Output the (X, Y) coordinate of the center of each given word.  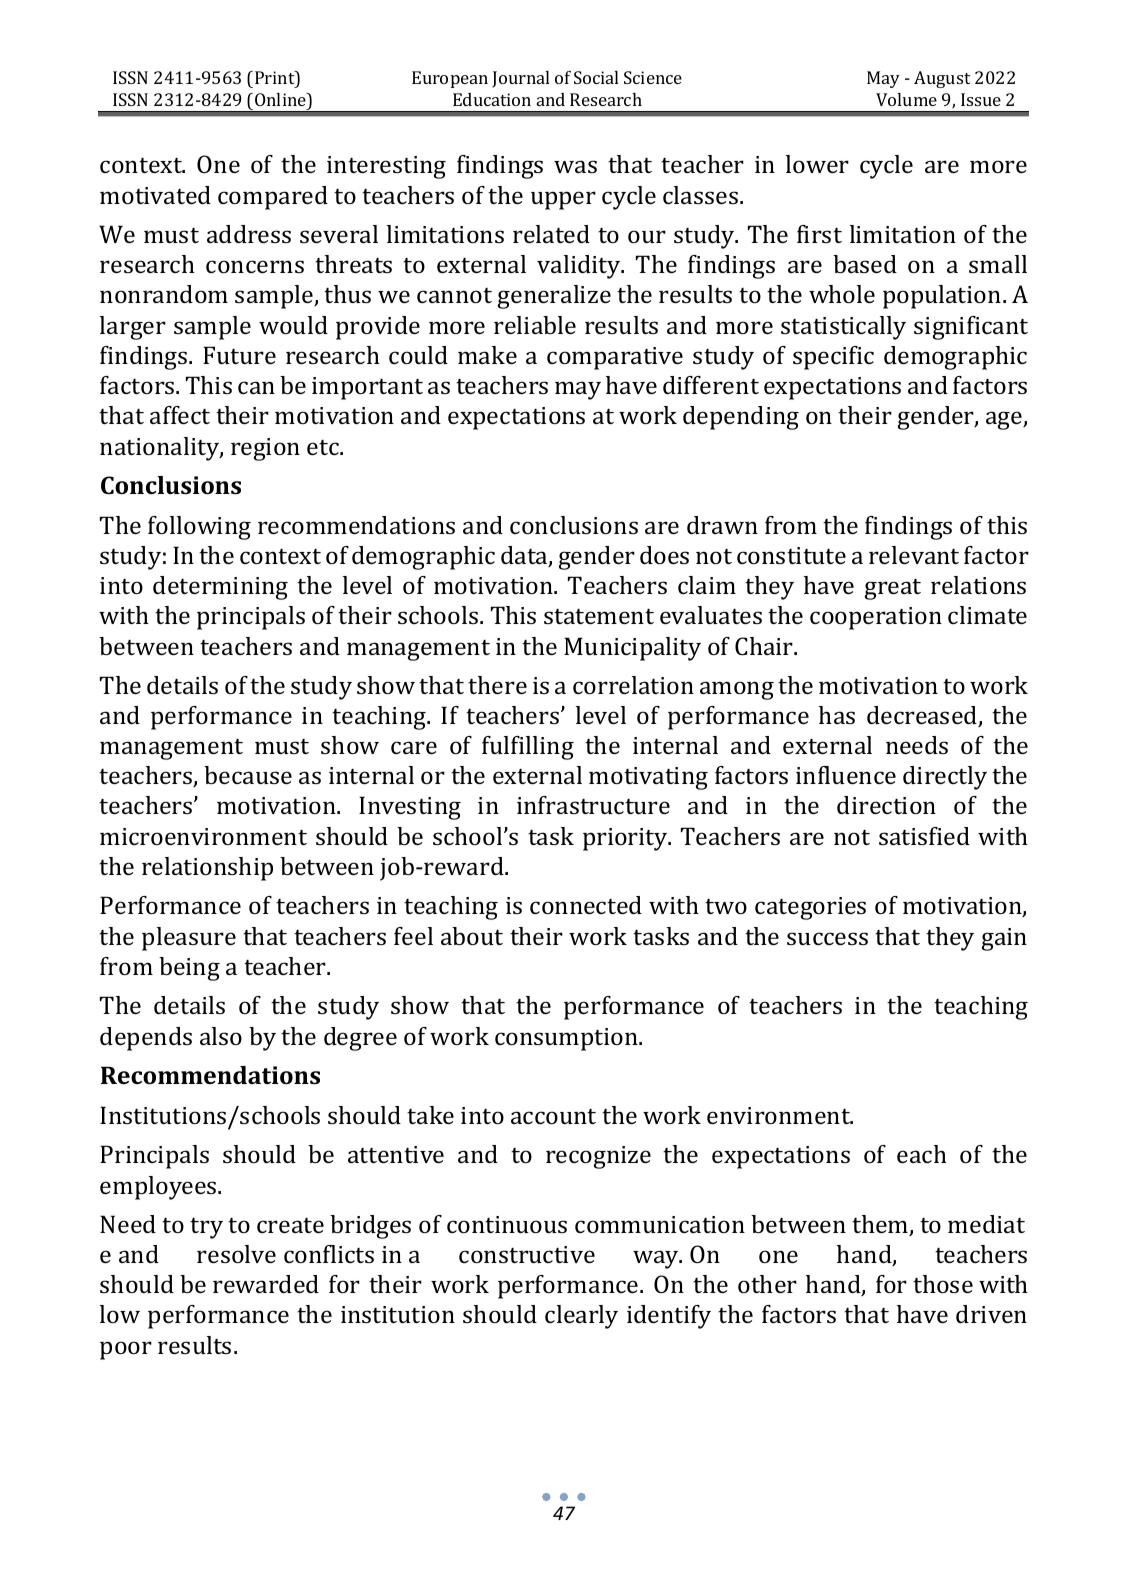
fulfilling (528, 748)
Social (596, 77)
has (837, 715)
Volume (906, 99)
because (248, 775)
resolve (236, 1254)
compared (273, 198)
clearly (581, 1317)
